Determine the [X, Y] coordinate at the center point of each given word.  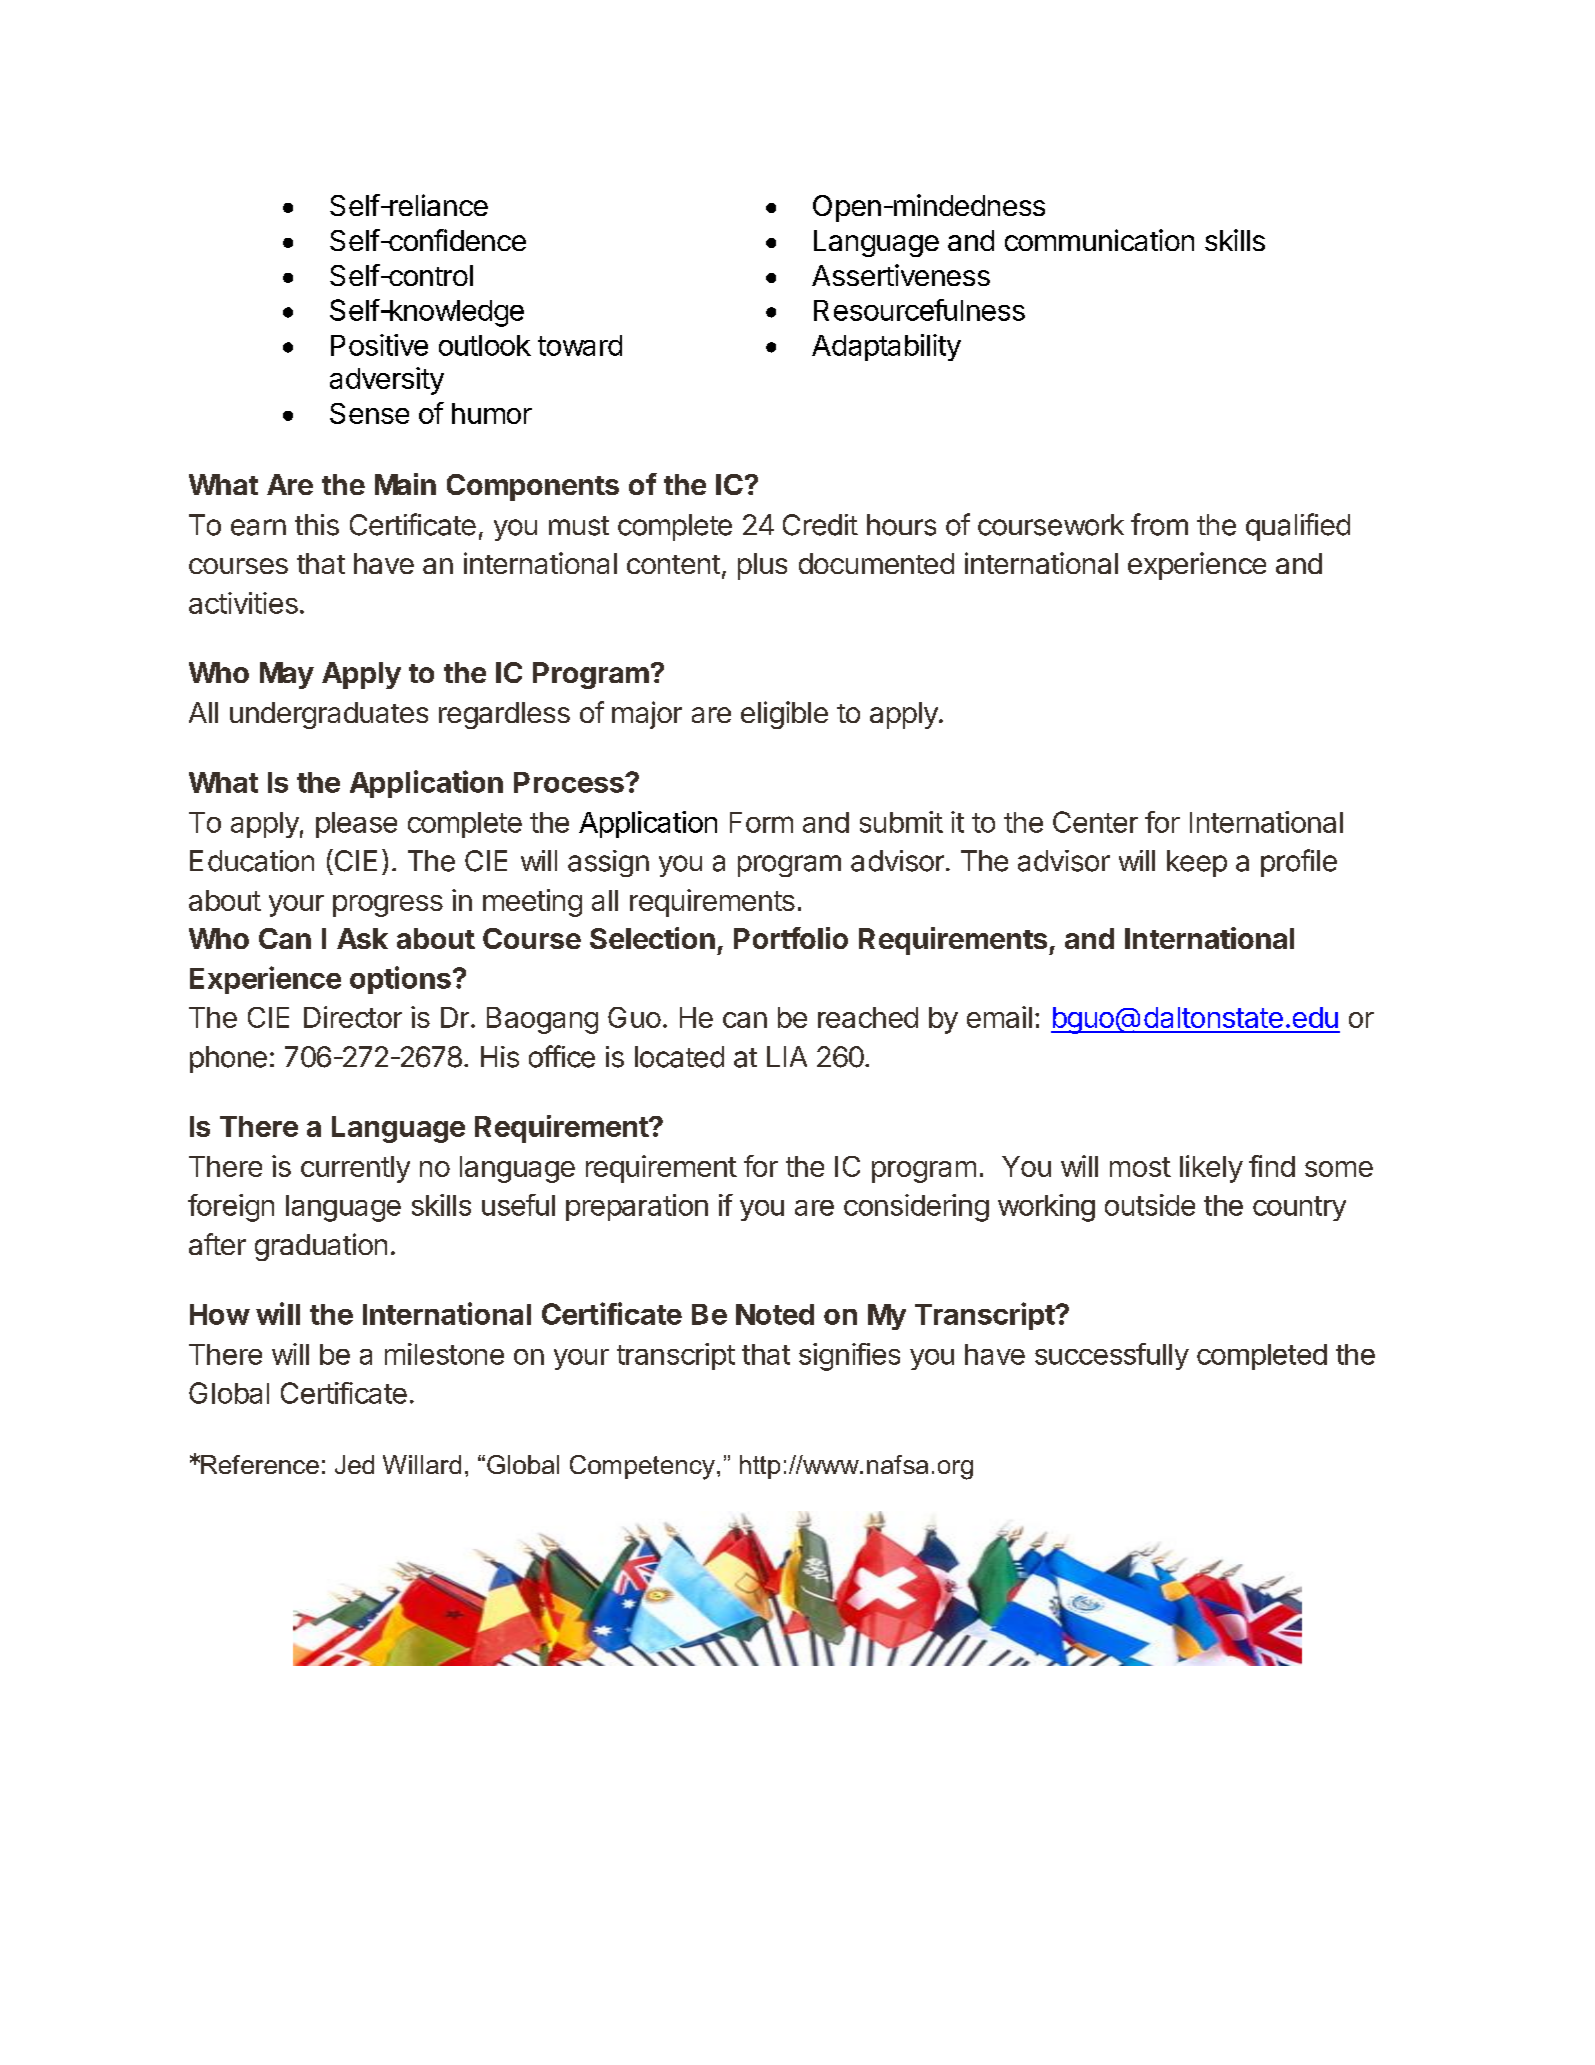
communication [1099, 240]
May [287, 675]
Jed [354, 1464]
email [999, 1017]
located [679, 1057]
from [1159, 524]
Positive [379, 345]
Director [353, 1017]
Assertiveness [901, 275]
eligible [784, 715]
